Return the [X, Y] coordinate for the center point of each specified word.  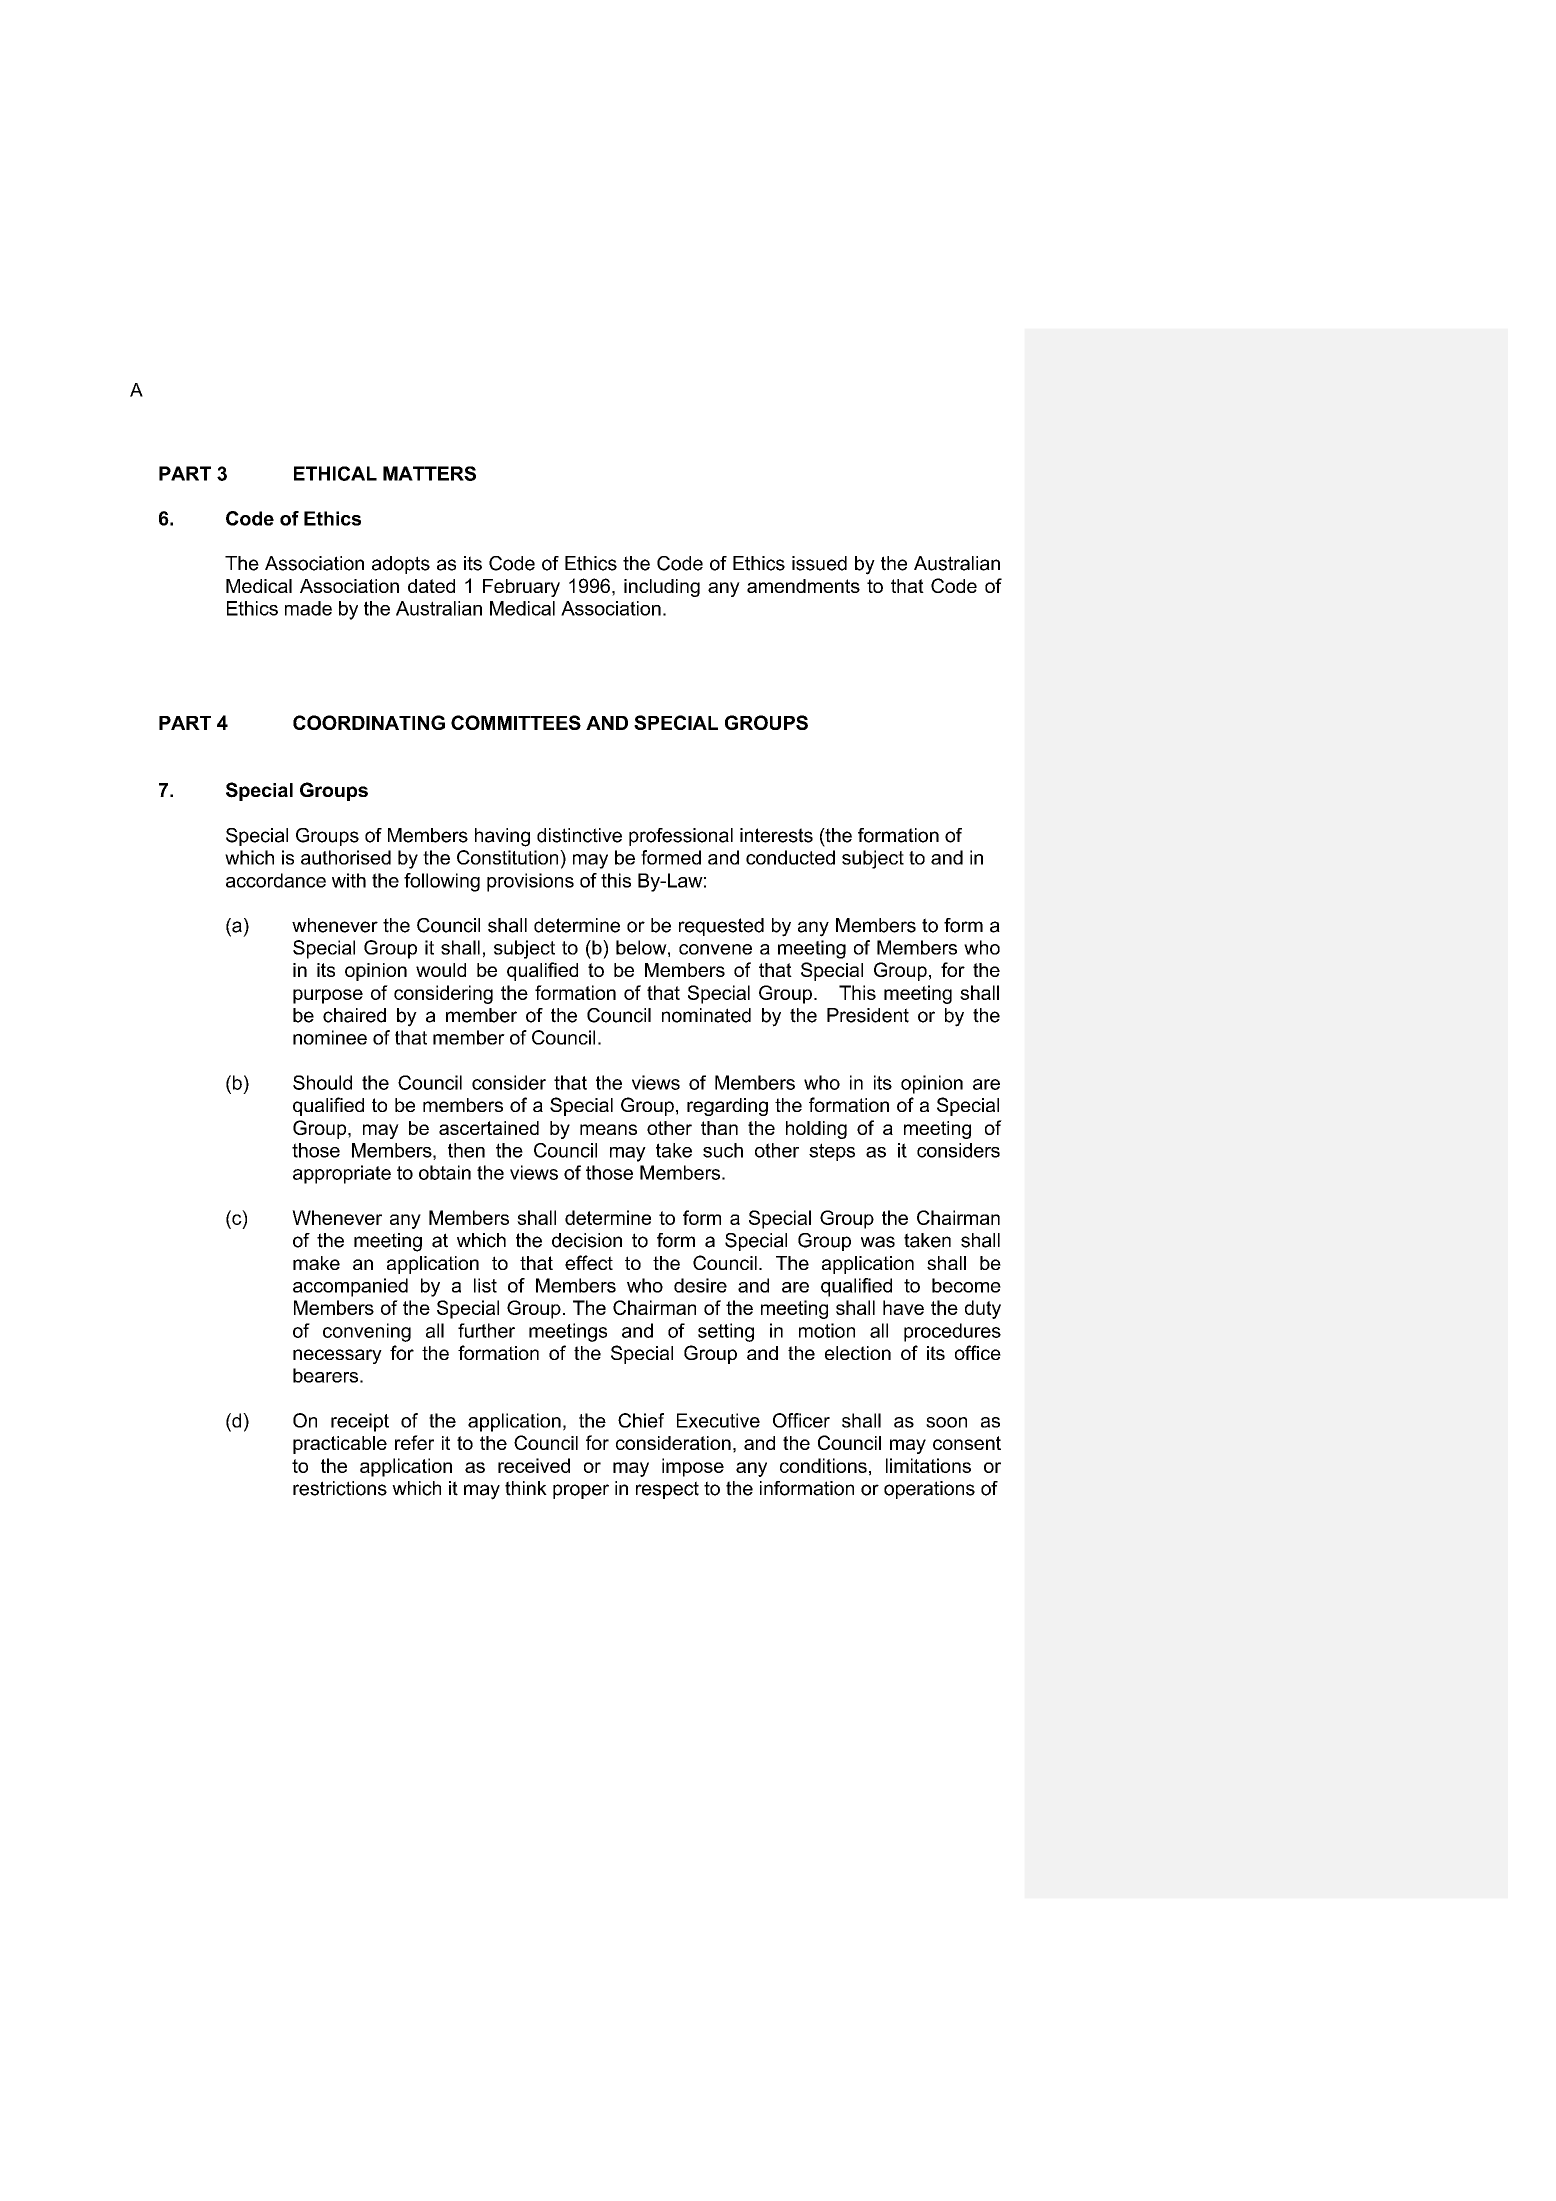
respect [667, 1490]
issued [819, 563]
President [868, 1015]
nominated [706, 1015]
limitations [928, 1465]
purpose [328, 996]
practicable [340, 1445]
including [662, 588]
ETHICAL [335, 473]
